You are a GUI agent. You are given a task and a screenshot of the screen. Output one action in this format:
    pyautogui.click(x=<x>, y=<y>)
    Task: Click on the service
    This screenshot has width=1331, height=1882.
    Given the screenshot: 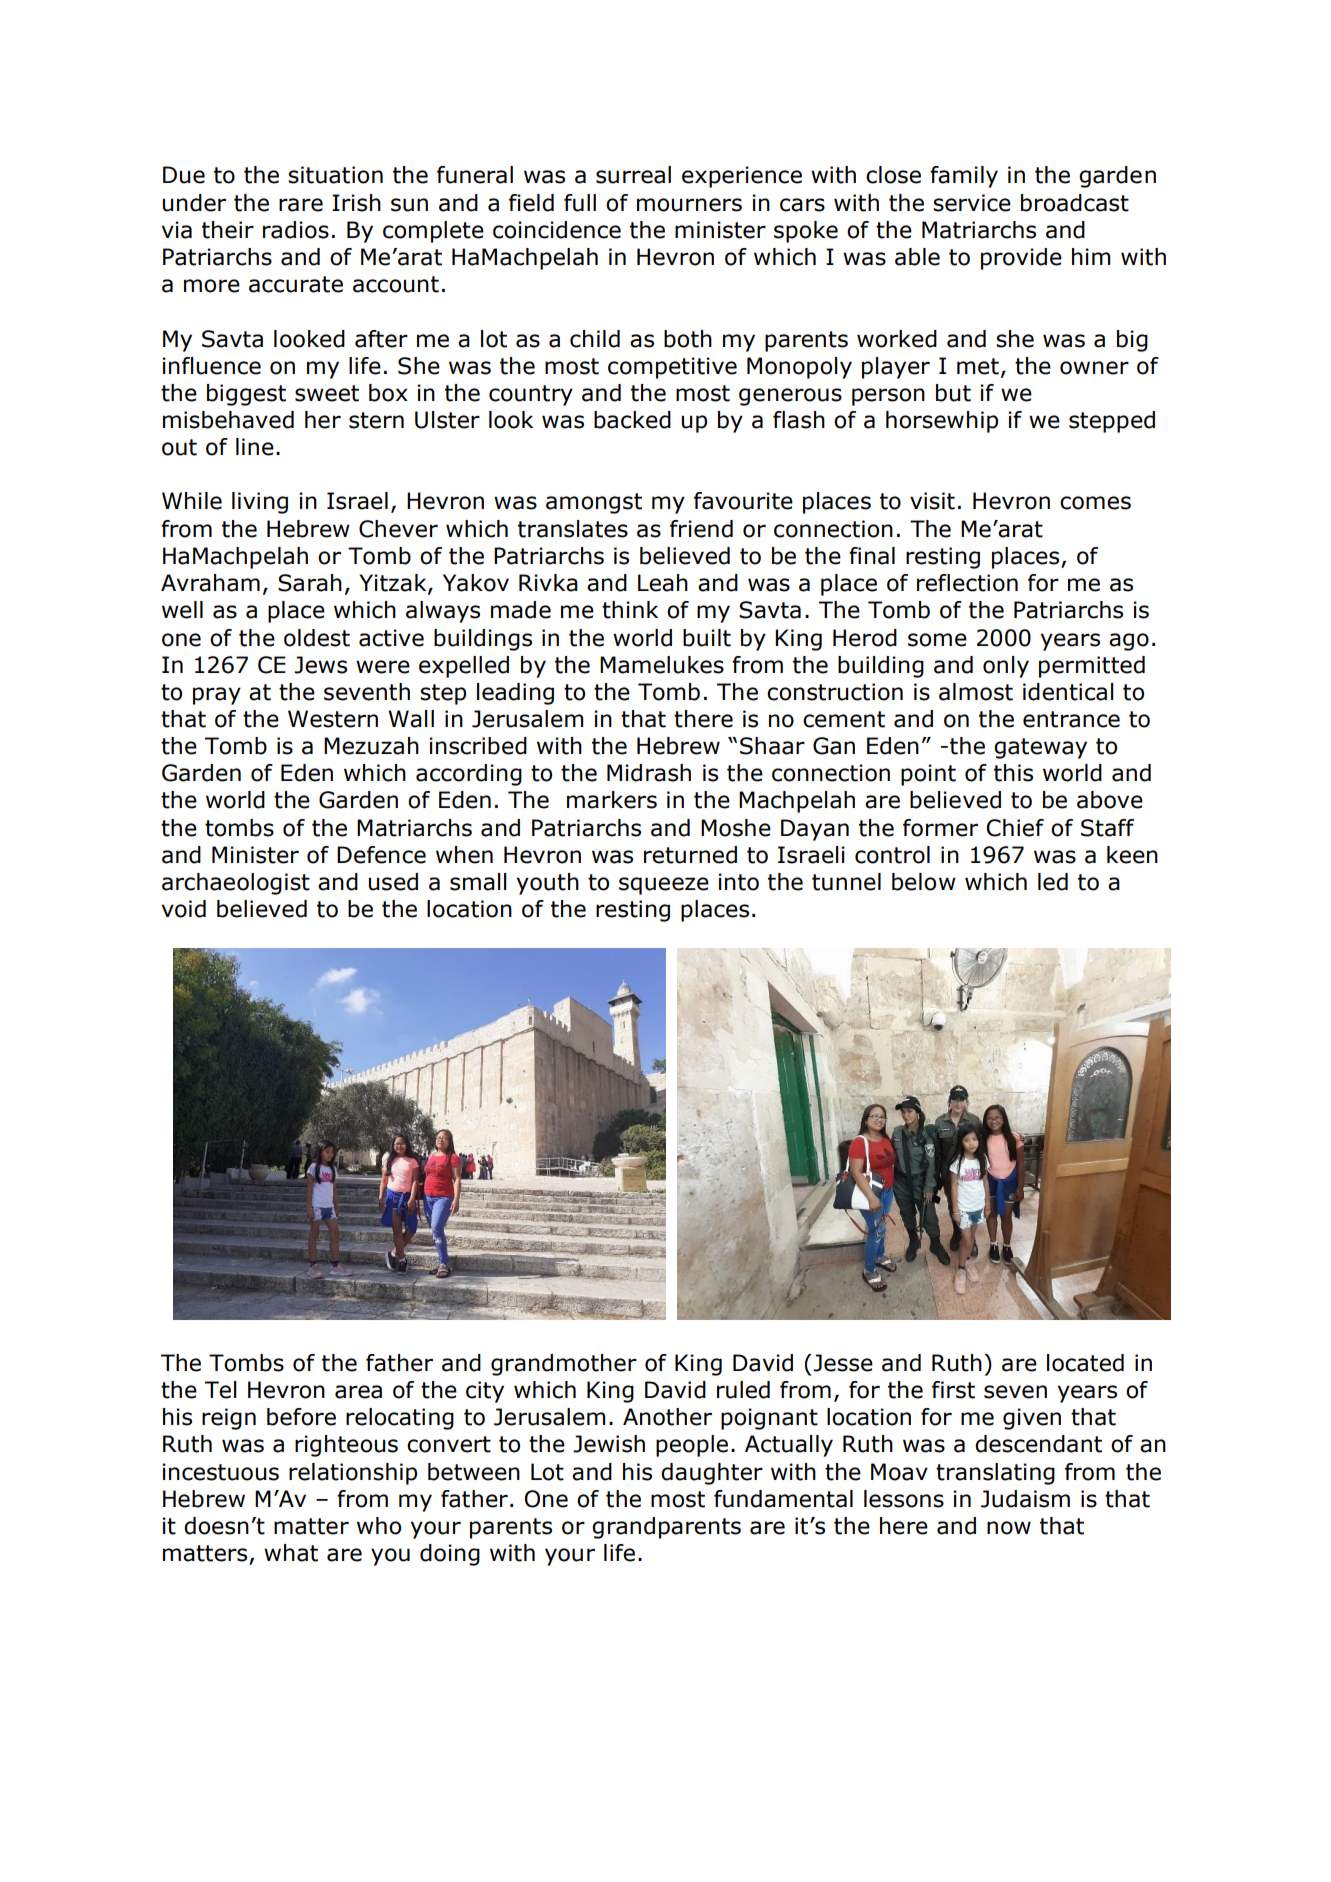 What is the action you would take?
    pyautogui.click(x=972, y=203)
